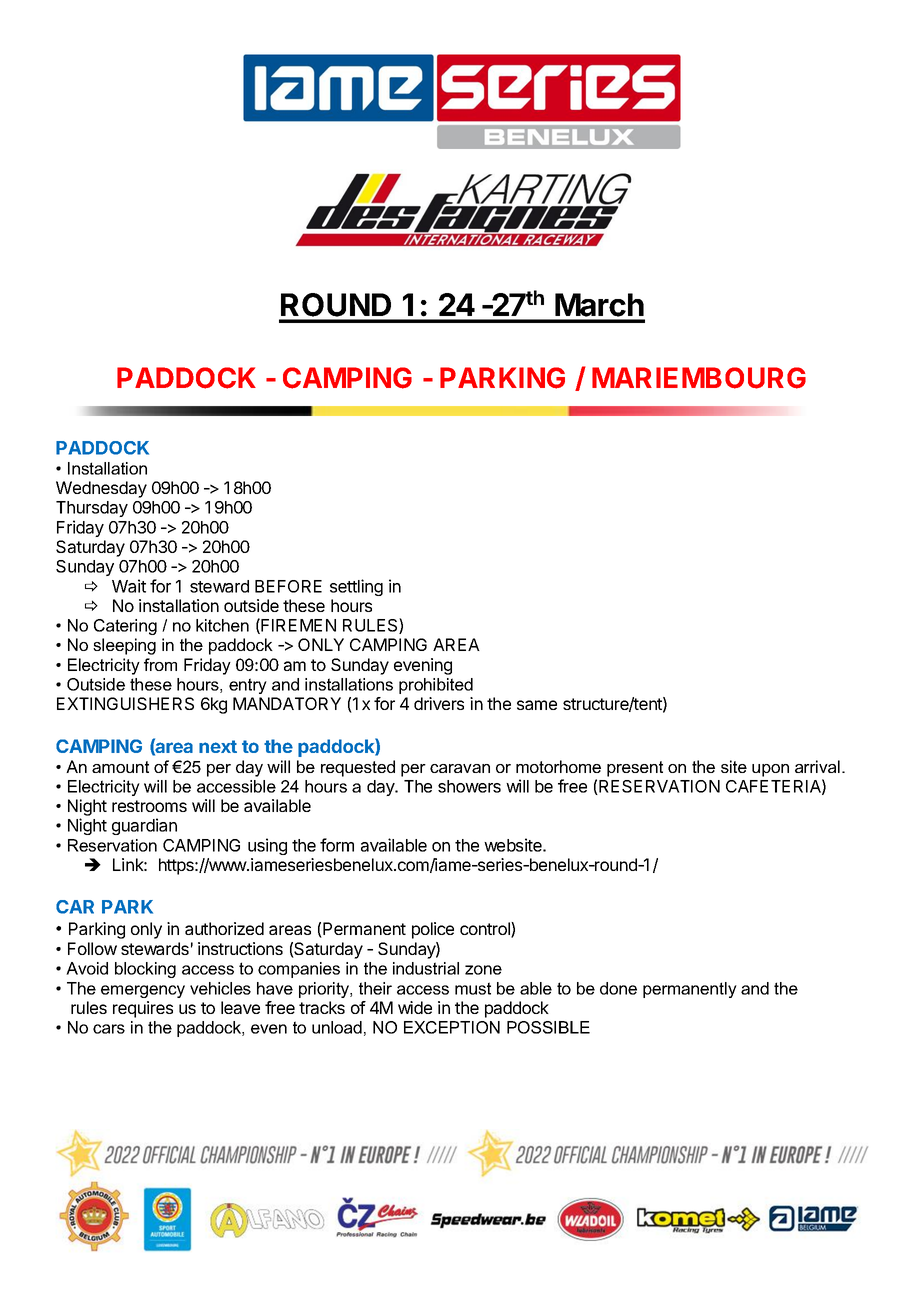  I want to click on EXCEPTION, so click(452, 1027).
